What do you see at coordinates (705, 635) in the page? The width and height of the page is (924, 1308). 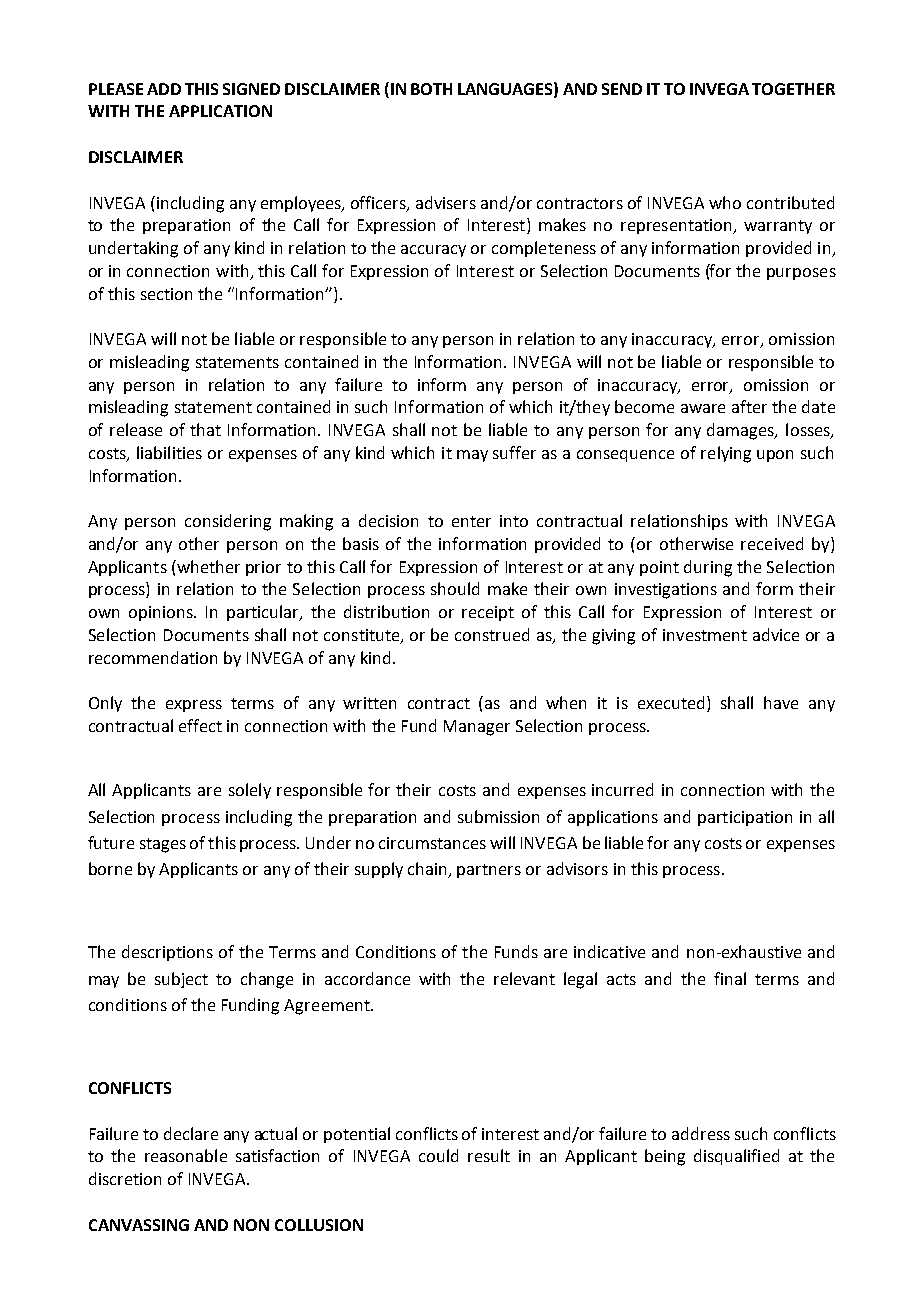 I see `investment` at bounding box center [705, 635].
